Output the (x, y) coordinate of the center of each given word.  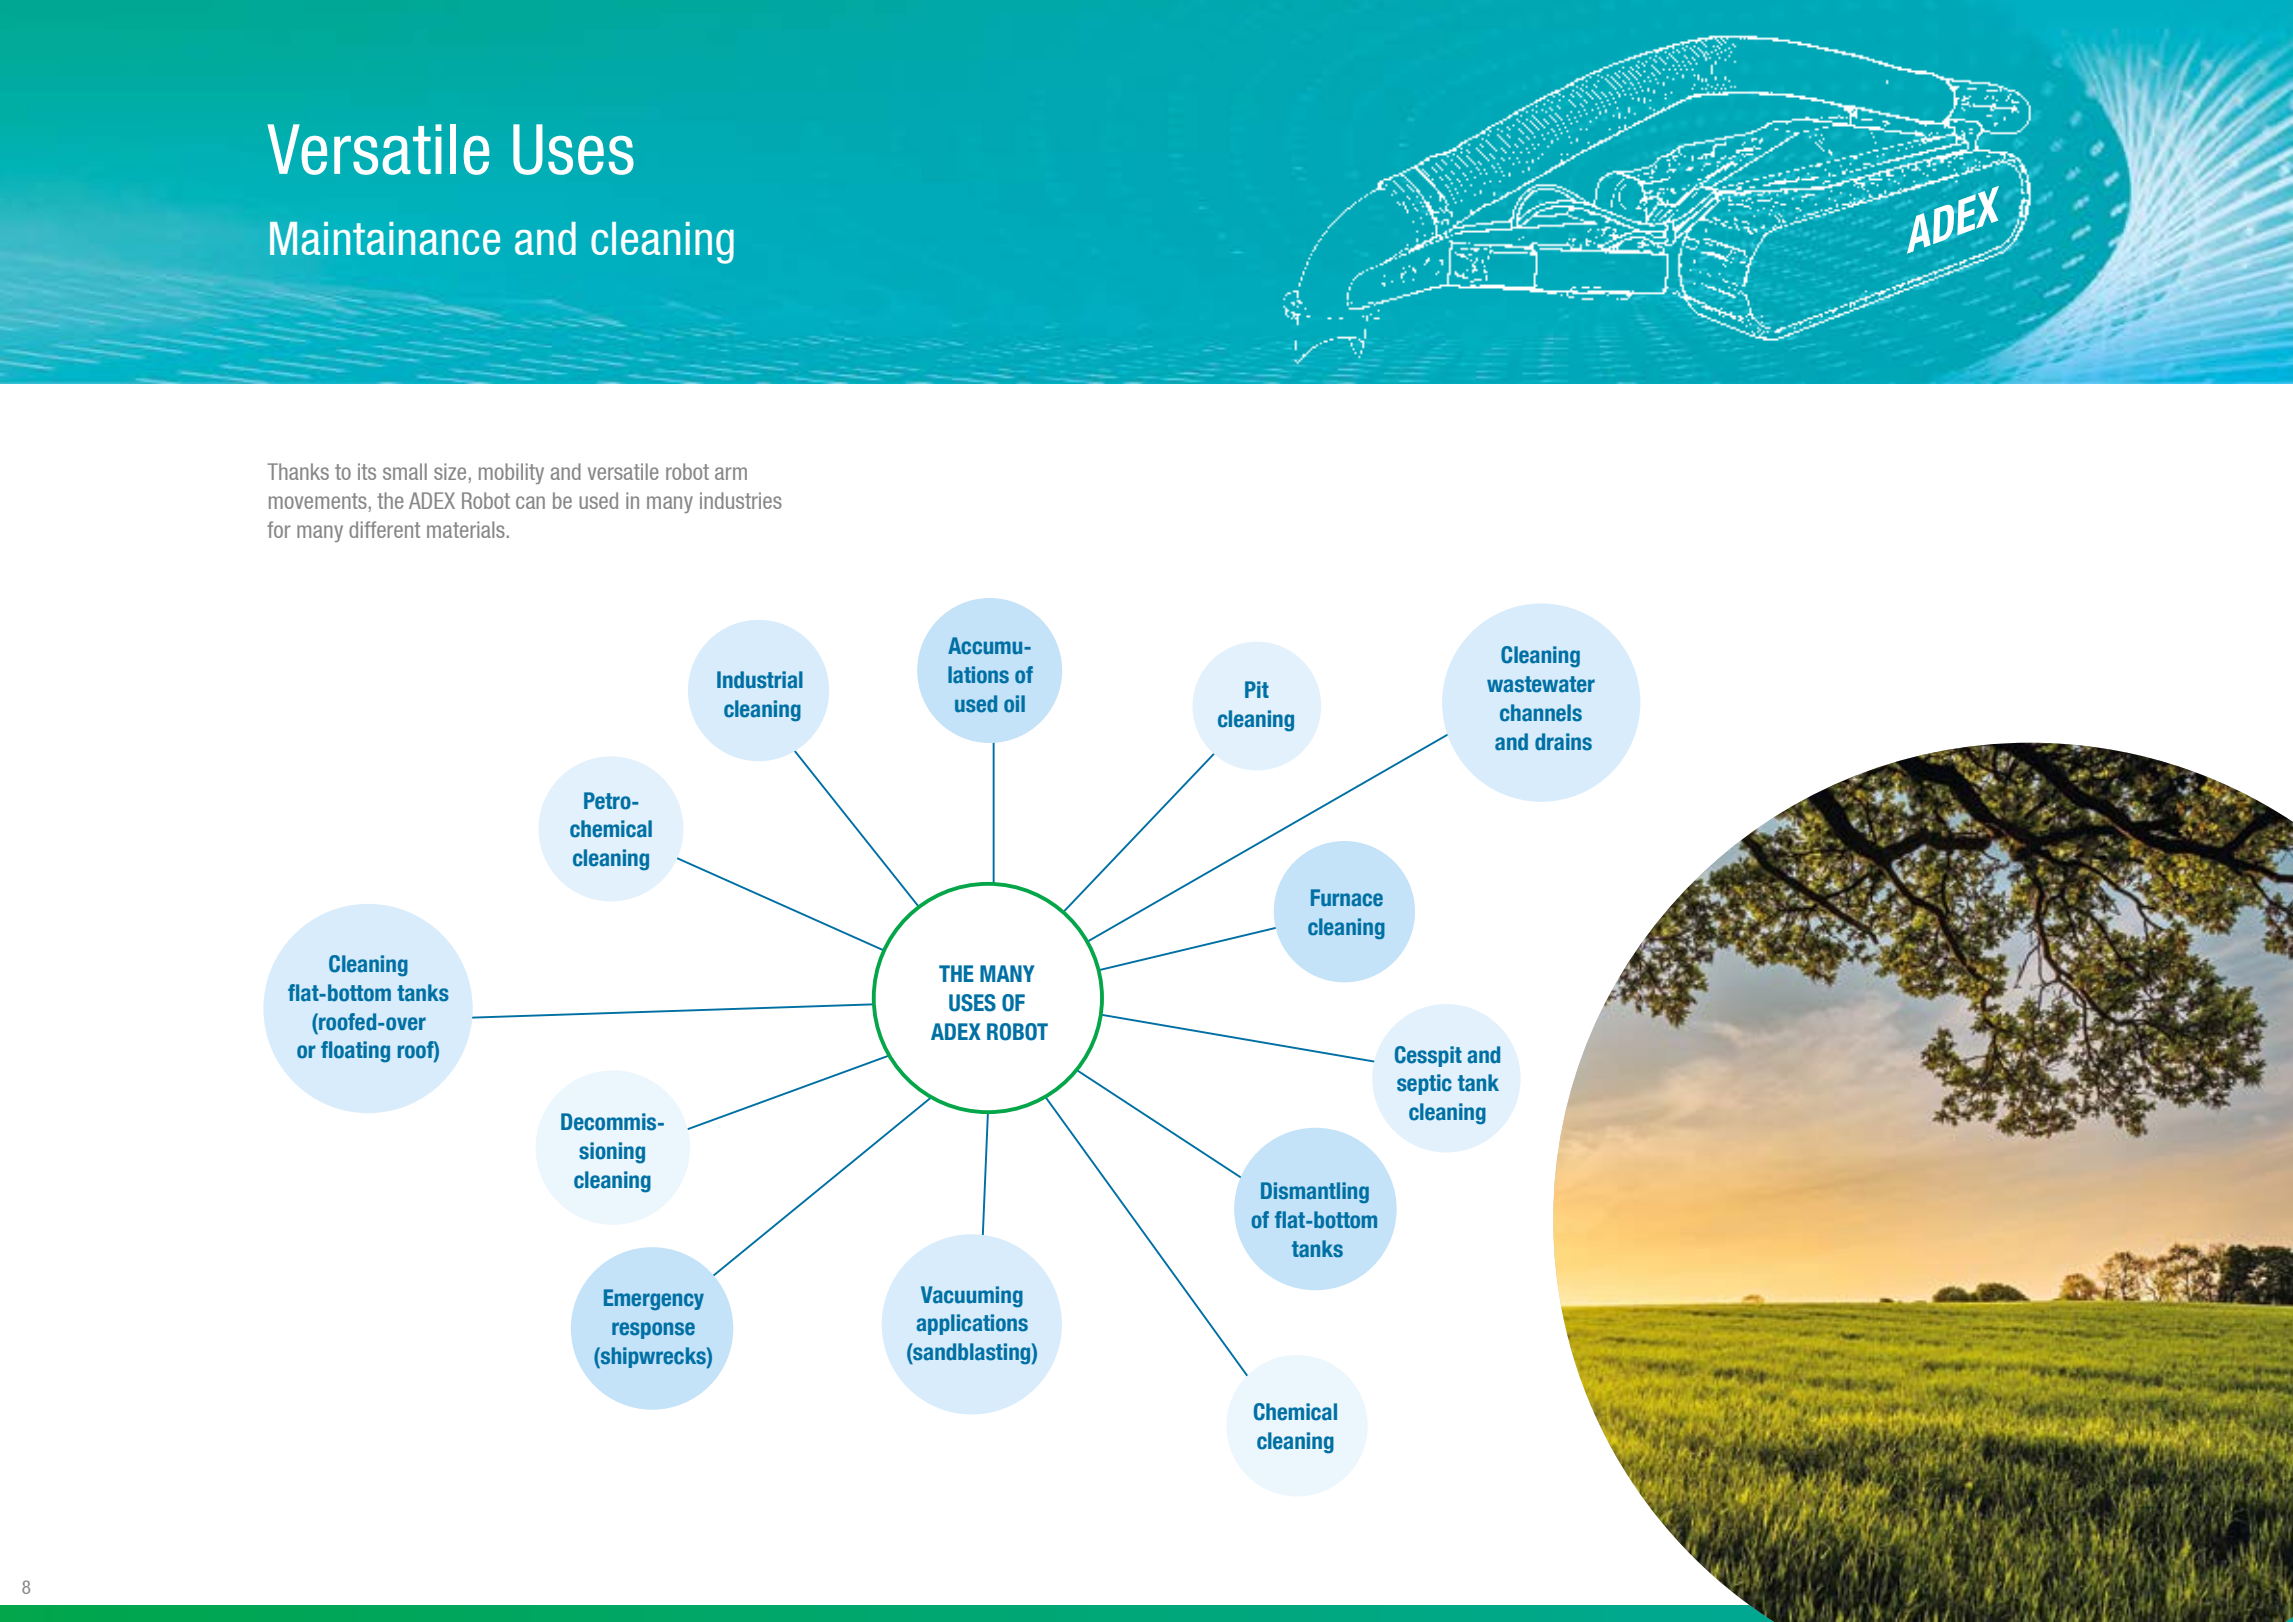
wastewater (1541, 684)
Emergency (654, 1299)
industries (741, 500)
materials (466, 529)
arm (731, 473)
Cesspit (1428, 1056)
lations (978, 675)
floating (355, 1051)
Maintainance (385, 238)
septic (1424, 1084)
